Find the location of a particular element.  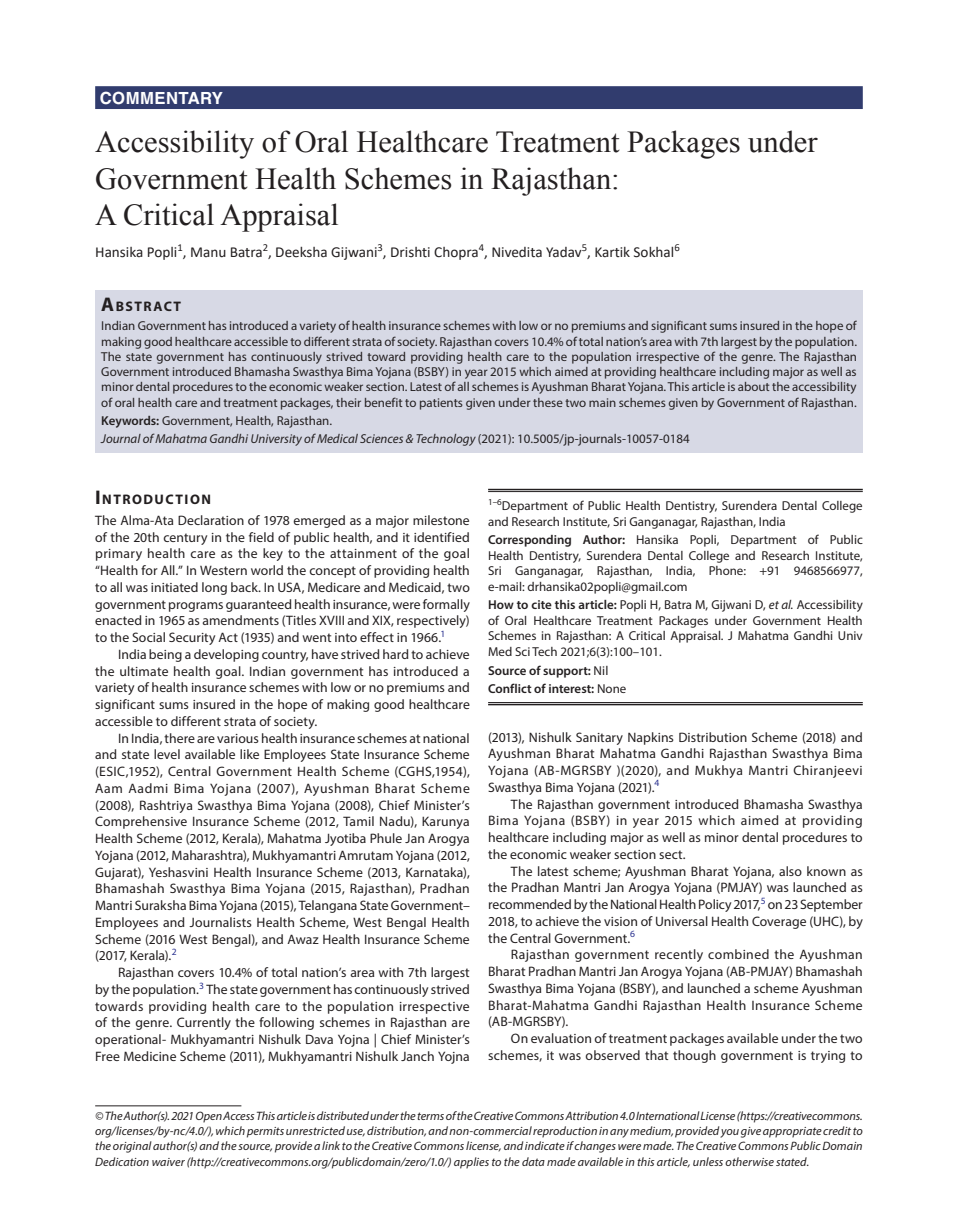

COMMENTARY is located at coordinates (161, 98).
